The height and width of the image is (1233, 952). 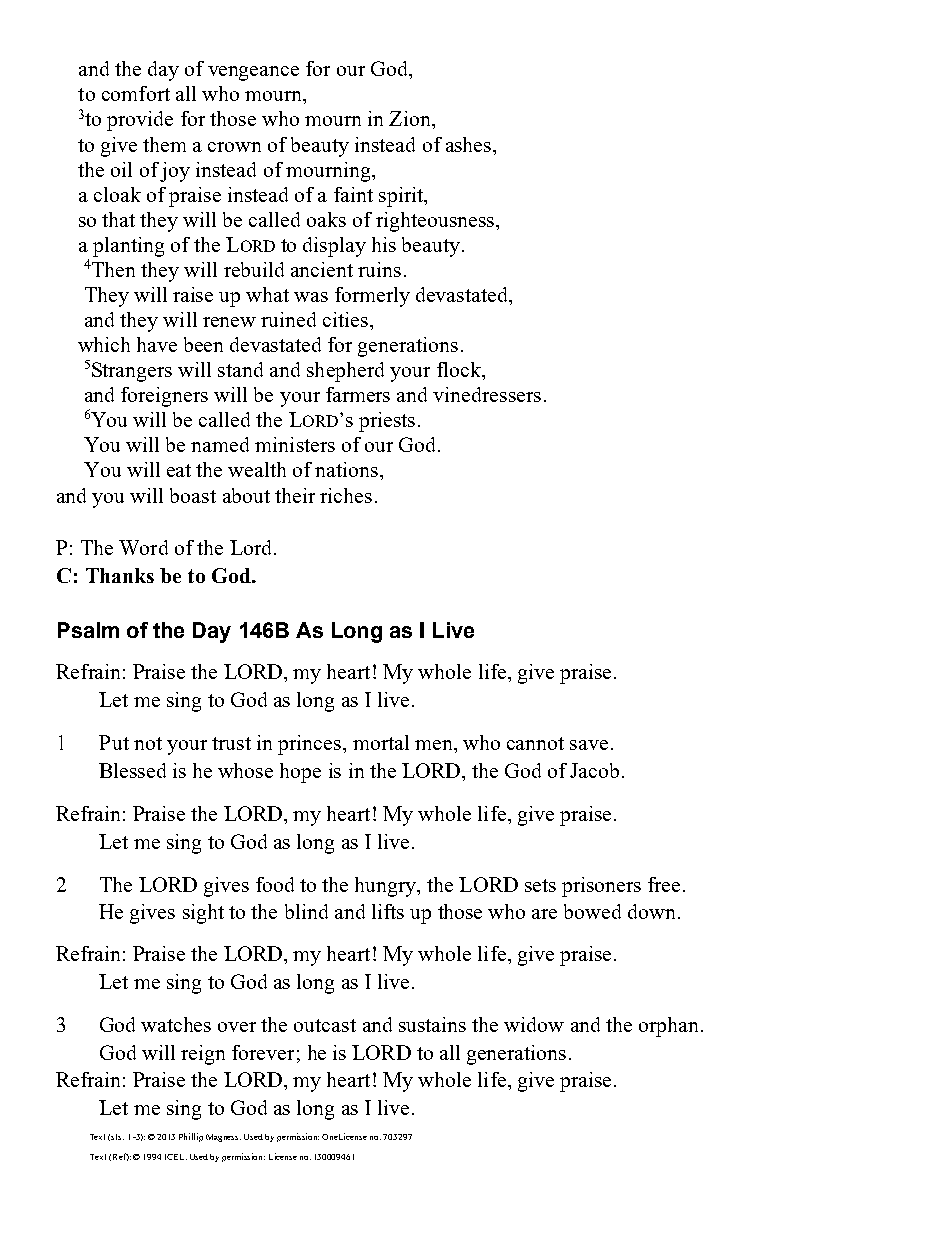 I want to click on ashes, so click(x=470, y=144).
